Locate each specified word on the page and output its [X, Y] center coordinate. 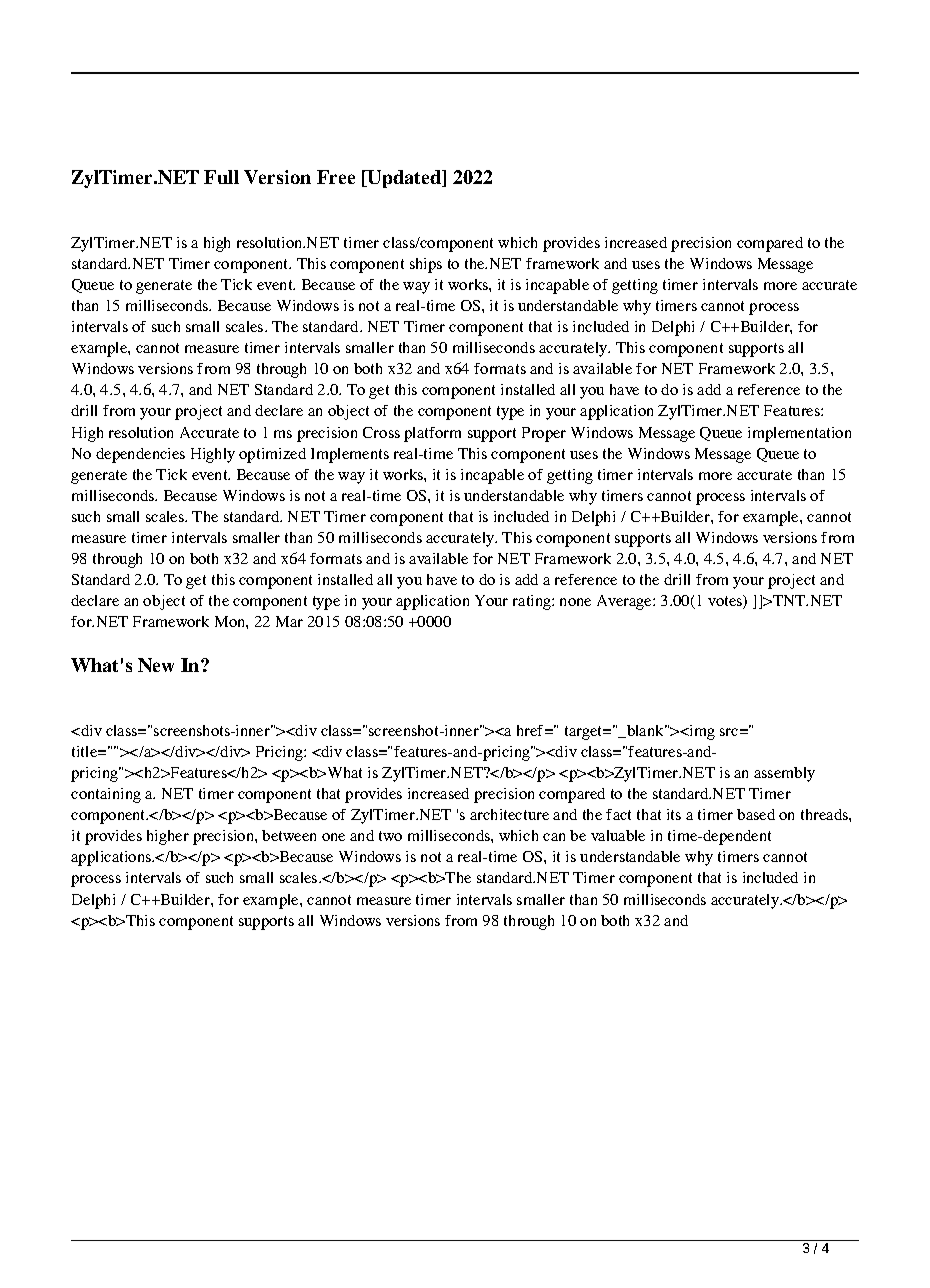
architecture [509, 814]
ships [426, 265]
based [756, 814]
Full [221, 177]
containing [106, 795]
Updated [405, 179]
